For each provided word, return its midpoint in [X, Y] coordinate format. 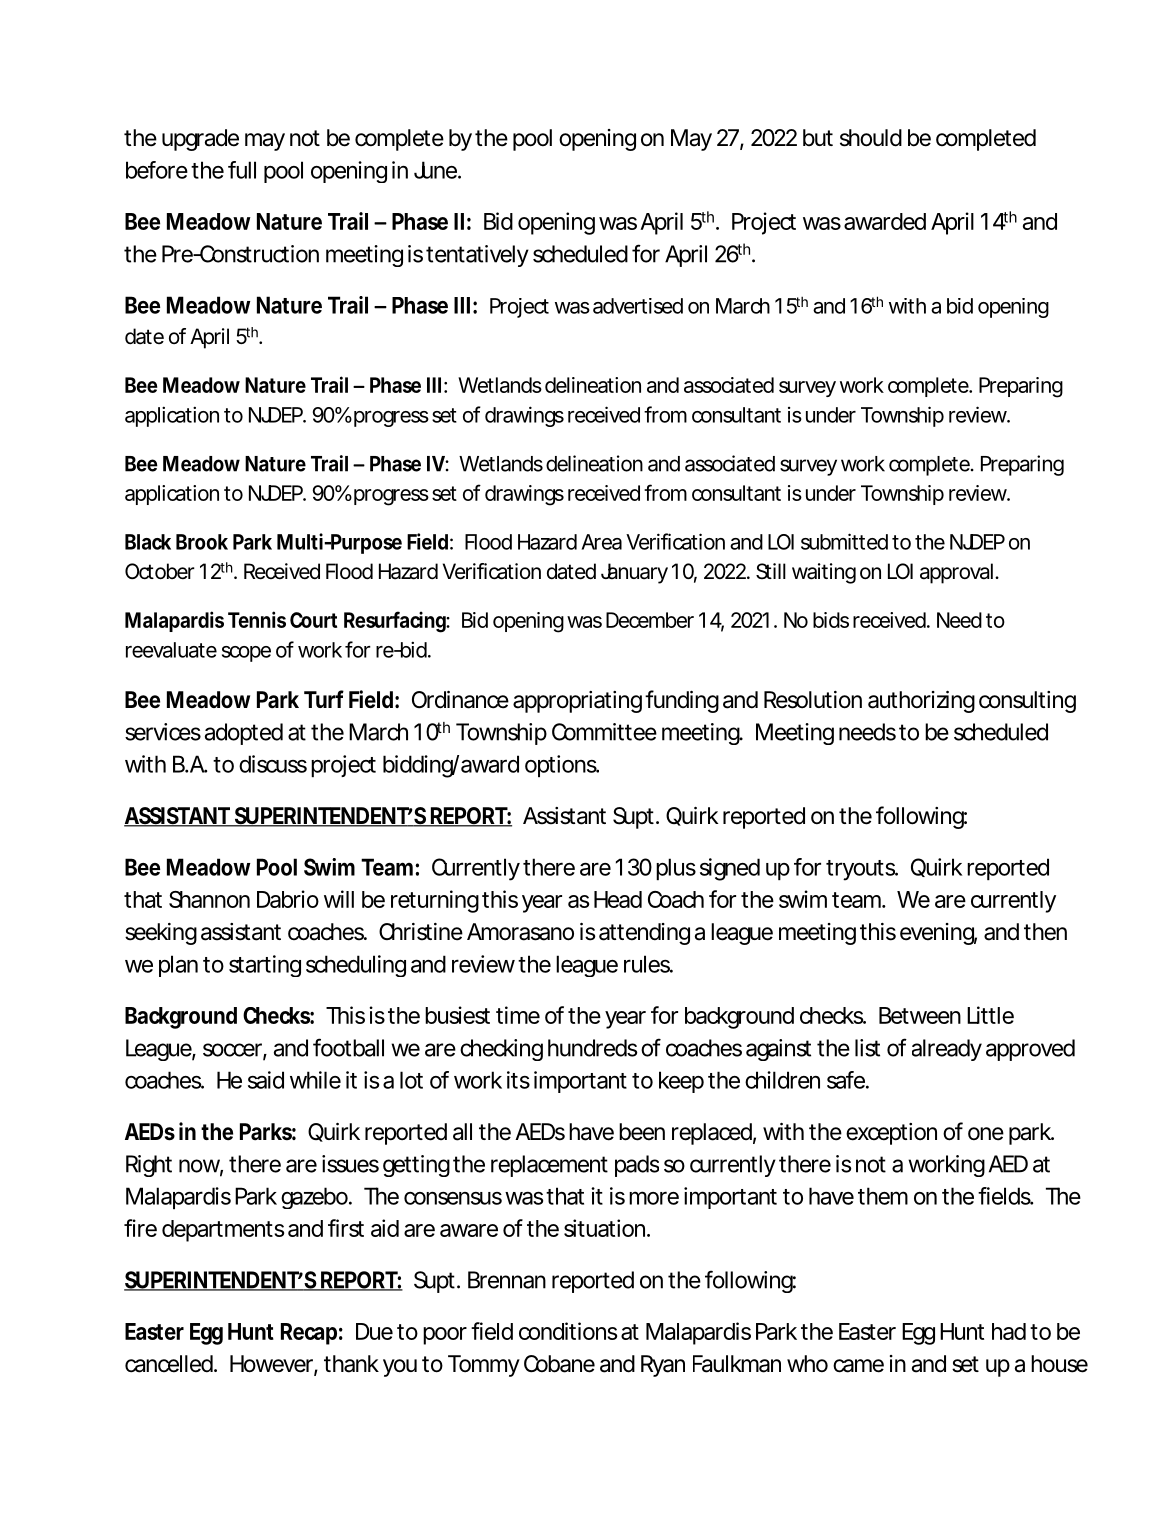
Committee [604, 732]
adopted [244, 734]
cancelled [170, 1364]
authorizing [921, 702]
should [871, 138]
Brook [202, 542]
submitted [844, 541]
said [266, 1080]
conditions [568, 1331]
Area [602, 542]
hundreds [593, 1048]
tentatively [477, 256]
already [947, 1050]
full [242, 170]
